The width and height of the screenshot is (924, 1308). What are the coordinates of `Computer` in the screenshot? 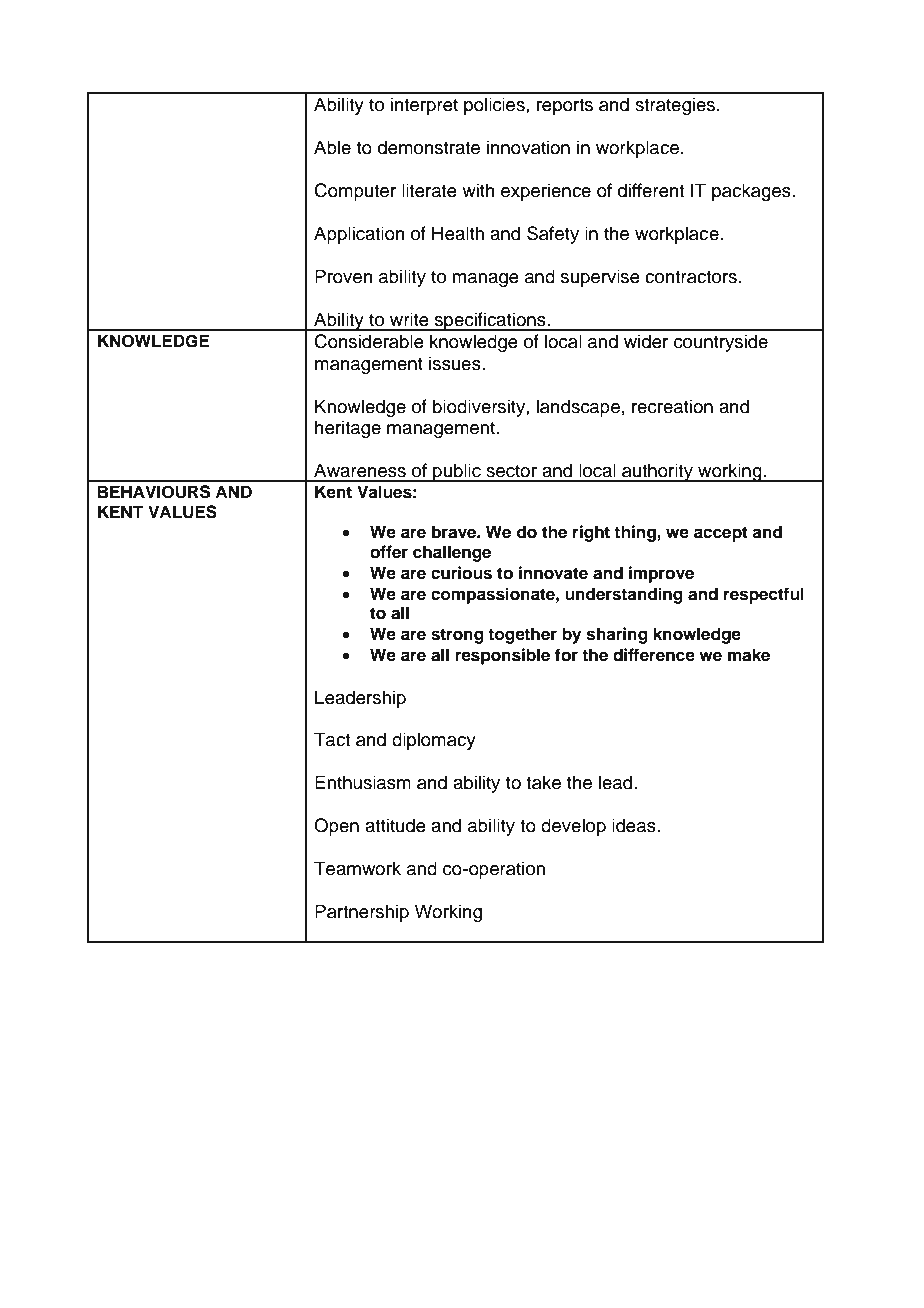 It's located at (355, 192).
